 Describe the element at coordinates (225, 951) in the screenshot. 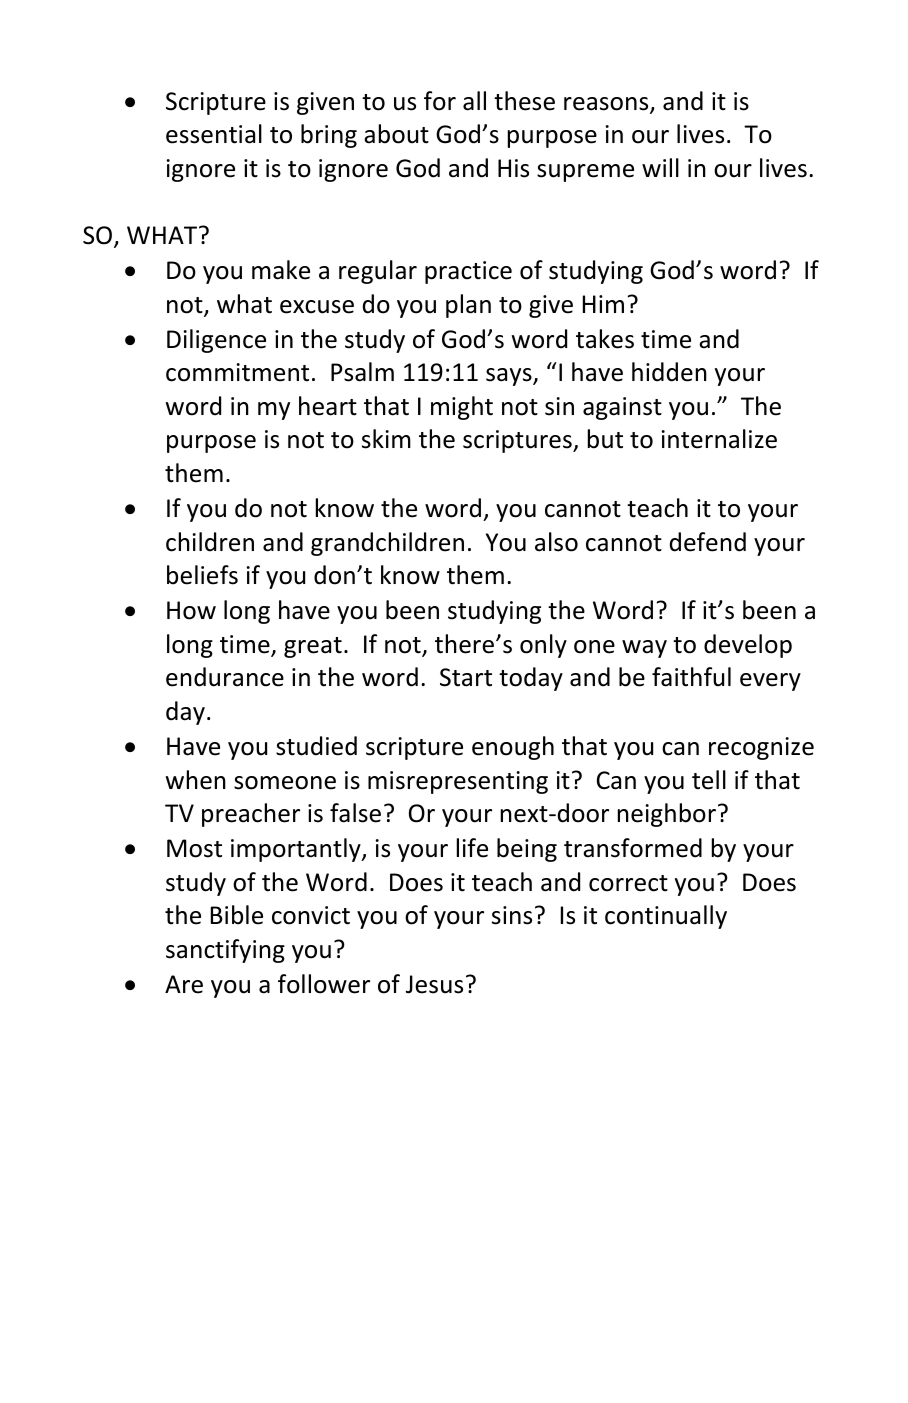

I see `sanctifying` at that location.
